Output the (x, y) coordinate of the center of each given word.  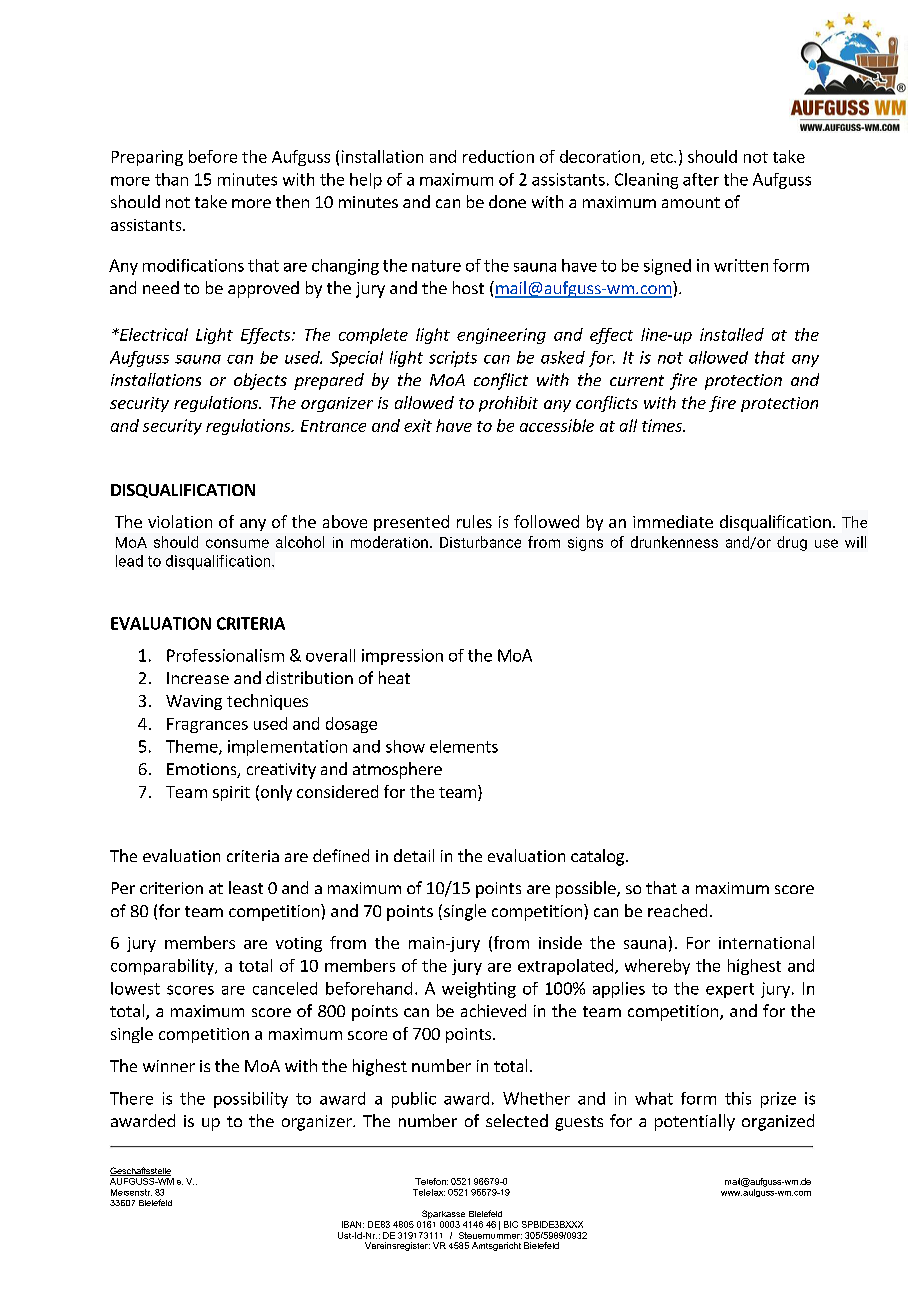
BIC (511, 1224)
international (766, 942)
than (171, 179)
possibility (251, 1100)
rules (474, 521)
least (246, 887)
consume (237, 543)
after (701, 179)
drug (792, 543)
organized (778, 1122)
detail (414, 855)
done (507, 201)
